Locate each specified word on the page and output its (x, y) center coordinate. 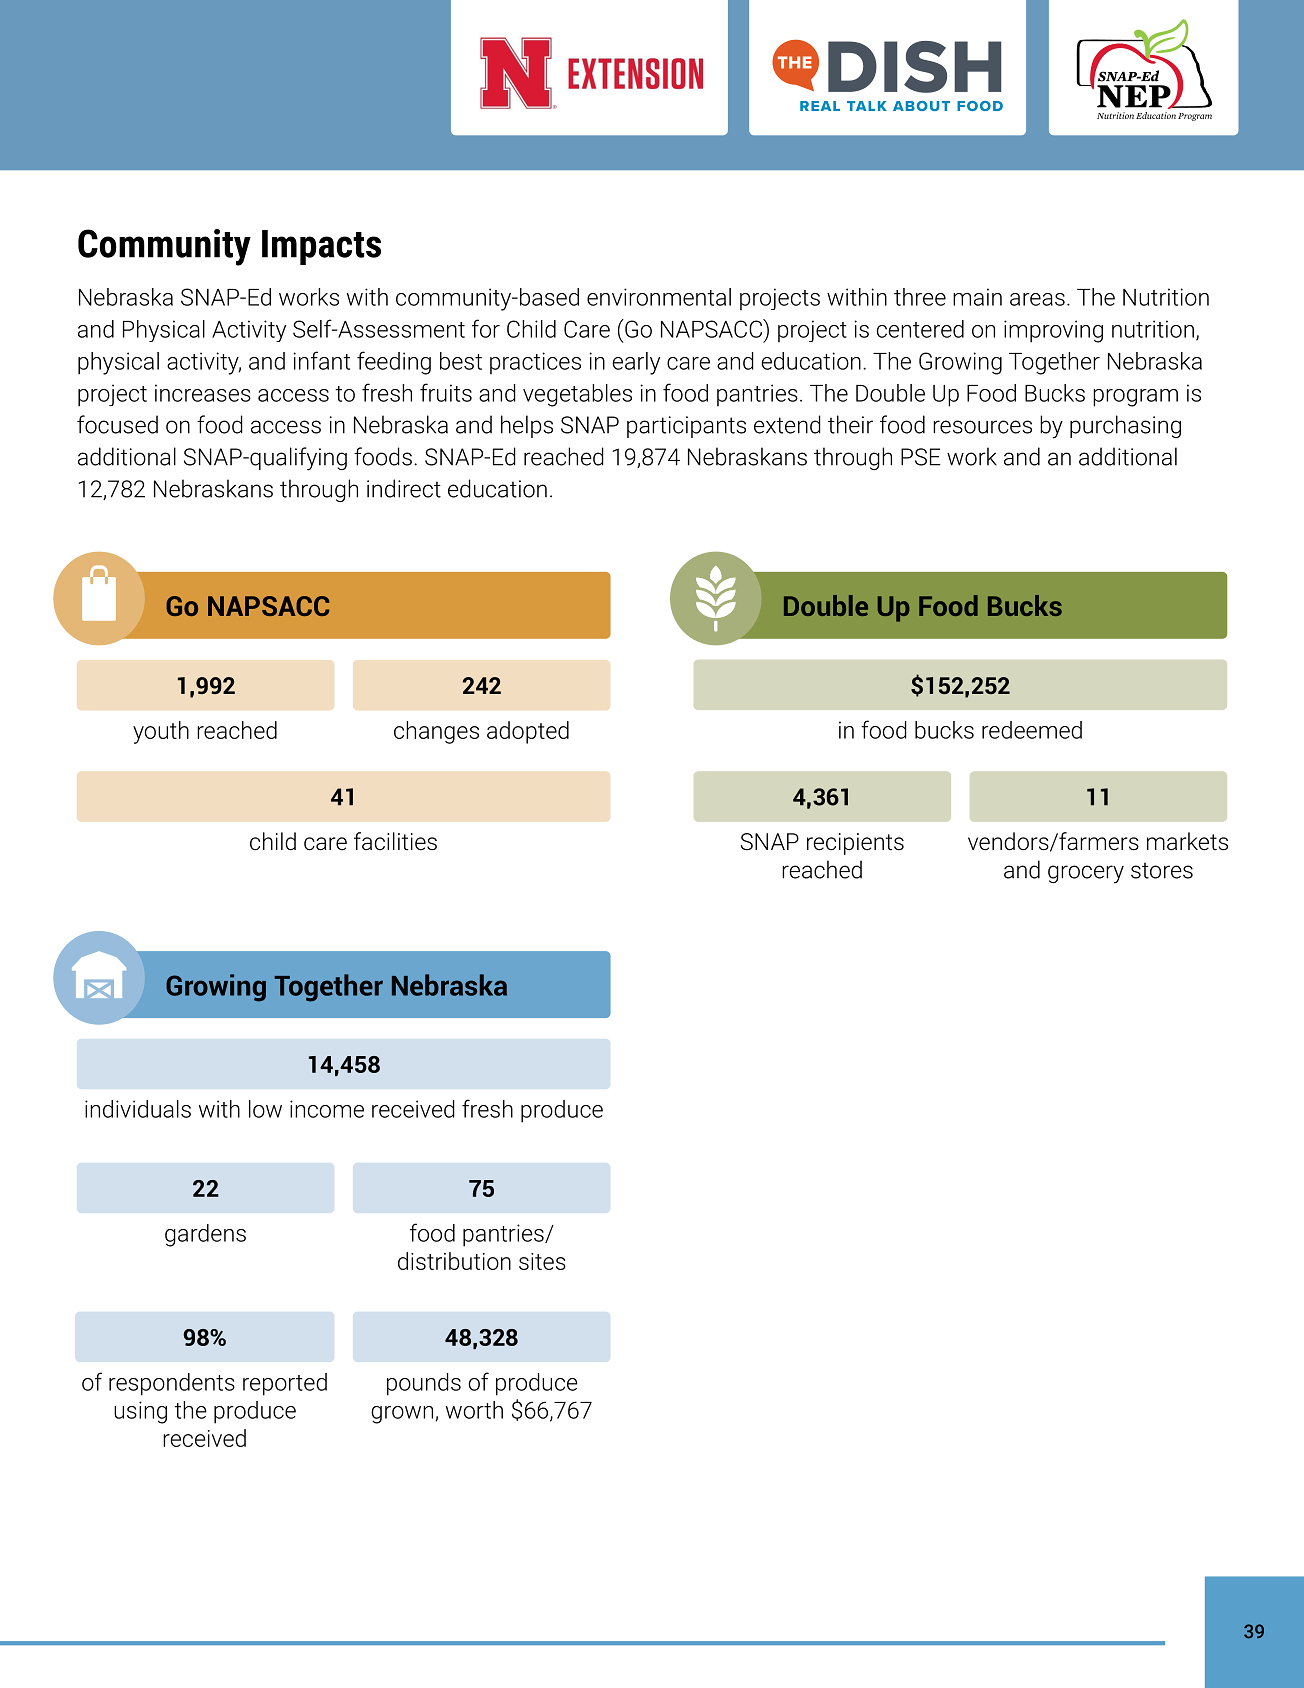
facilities (395, 841)
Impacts (321, 247)
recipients (855, 844)
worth (474, 1410)
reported (285, 1384)
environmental (659, 297)
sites (542, 1261)
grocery (1086, 874)
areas (1037, 299)
